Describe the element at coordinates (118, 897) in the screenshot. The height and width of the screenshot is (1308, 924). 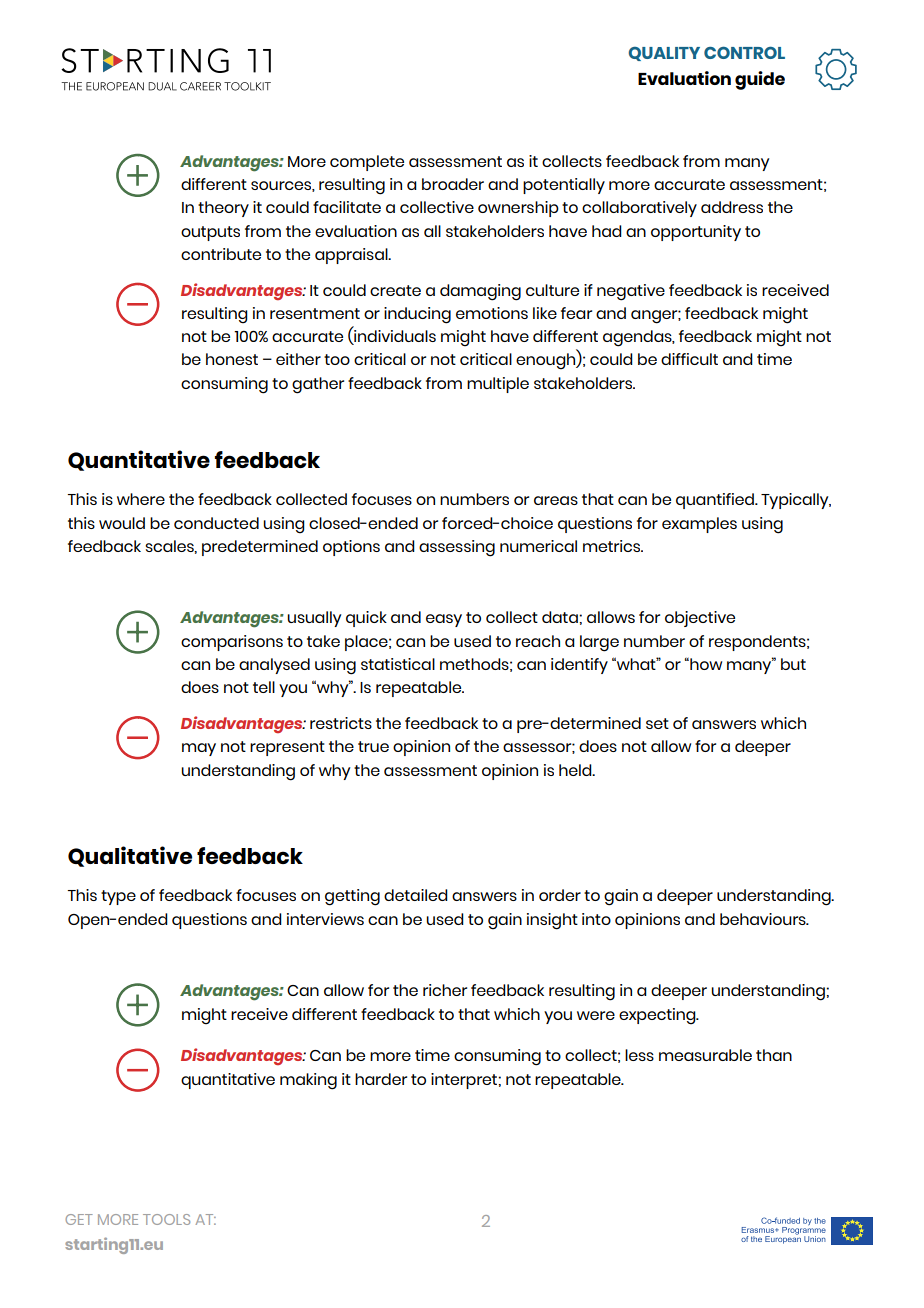
I see `type` at that location.
